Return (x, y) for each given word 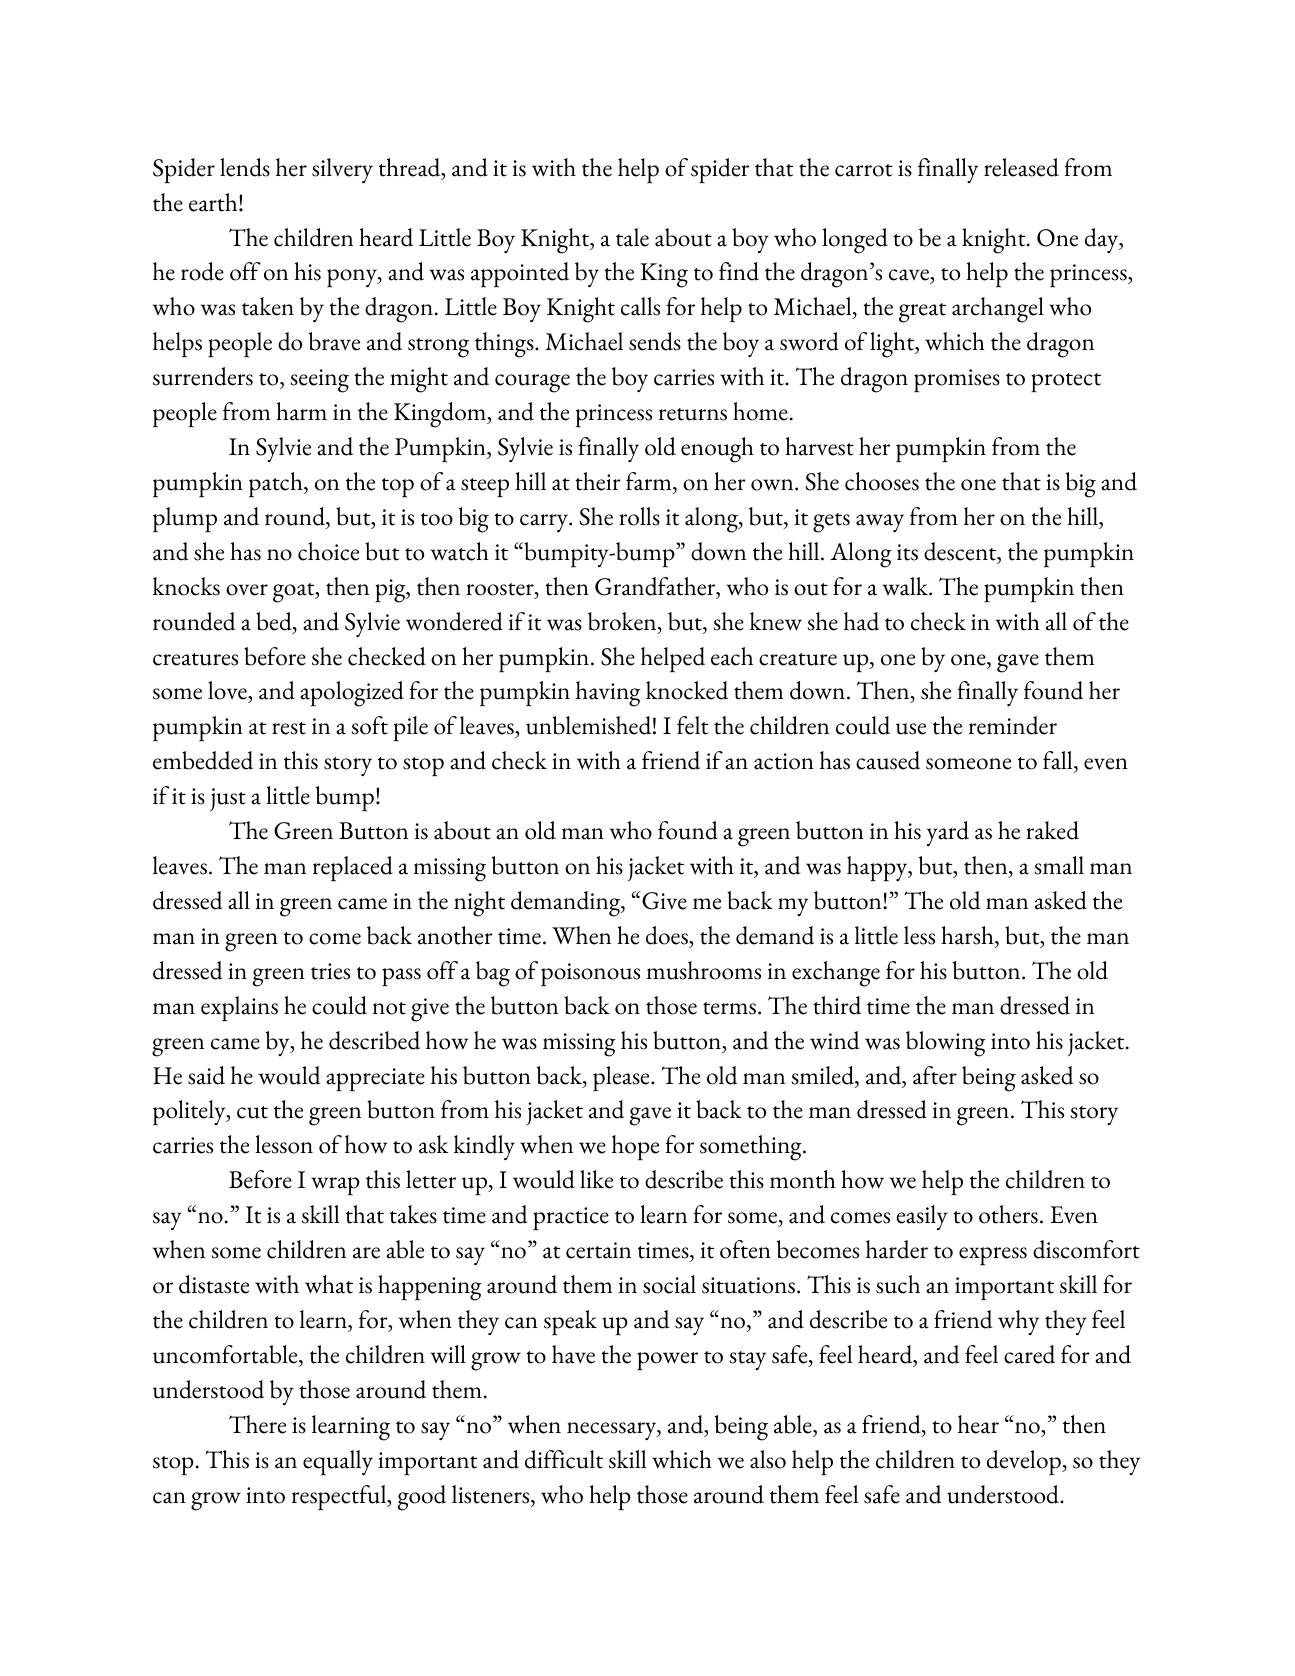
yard (948, 833)
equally (338, 1463)
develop (1025, 1463)
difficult (564, 1459)
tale (632, 237)
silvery (342, 170)
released (1021, 167)
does (668, 935)
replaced (353, 869)
